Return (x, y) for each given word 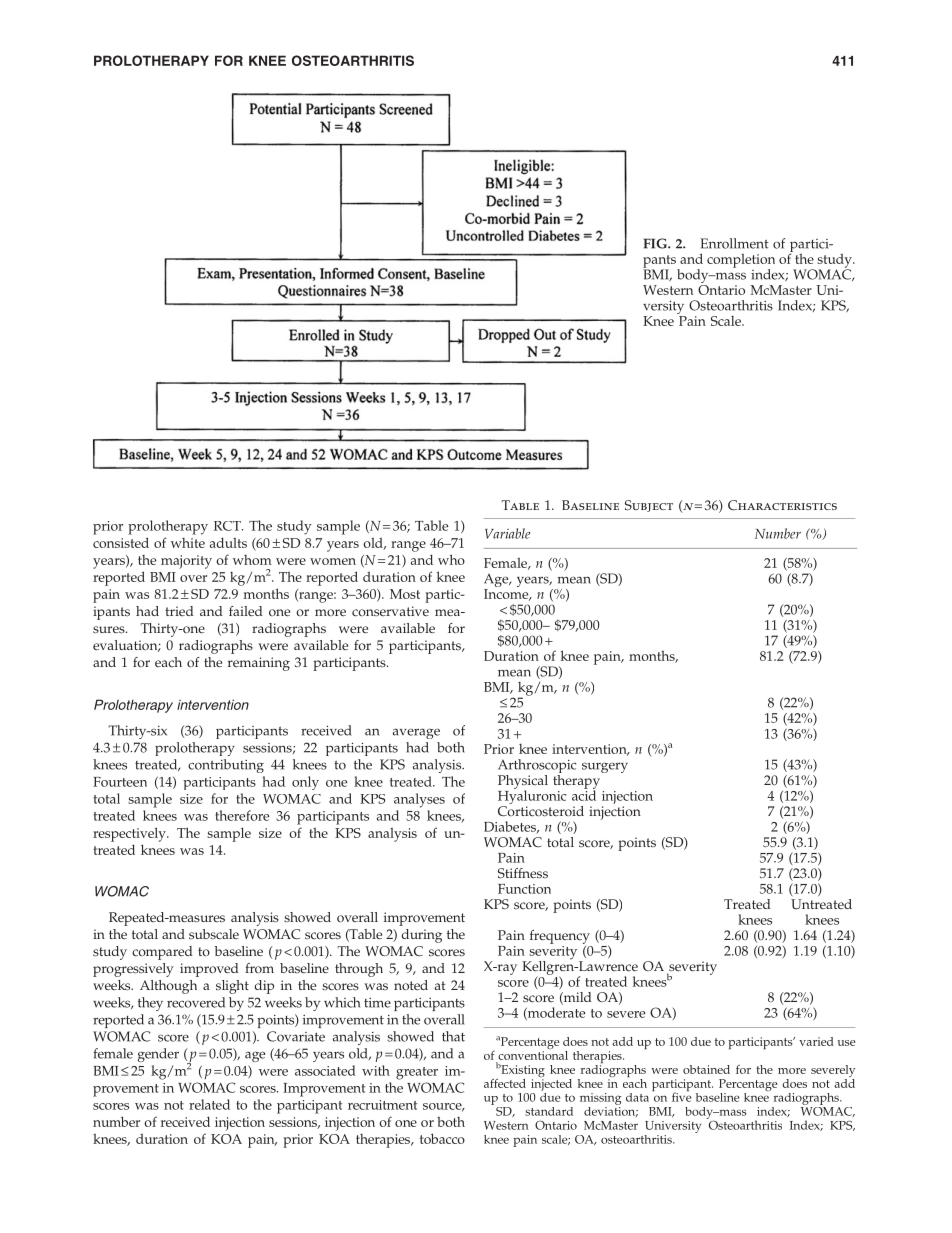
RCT (228, 526)
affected (505, 1083)
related (209, 1104)
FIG (656, 243)
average (416, 733)
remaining (259, 664)
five (681, 1096)
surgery (605, 767)
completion (741, 262)
